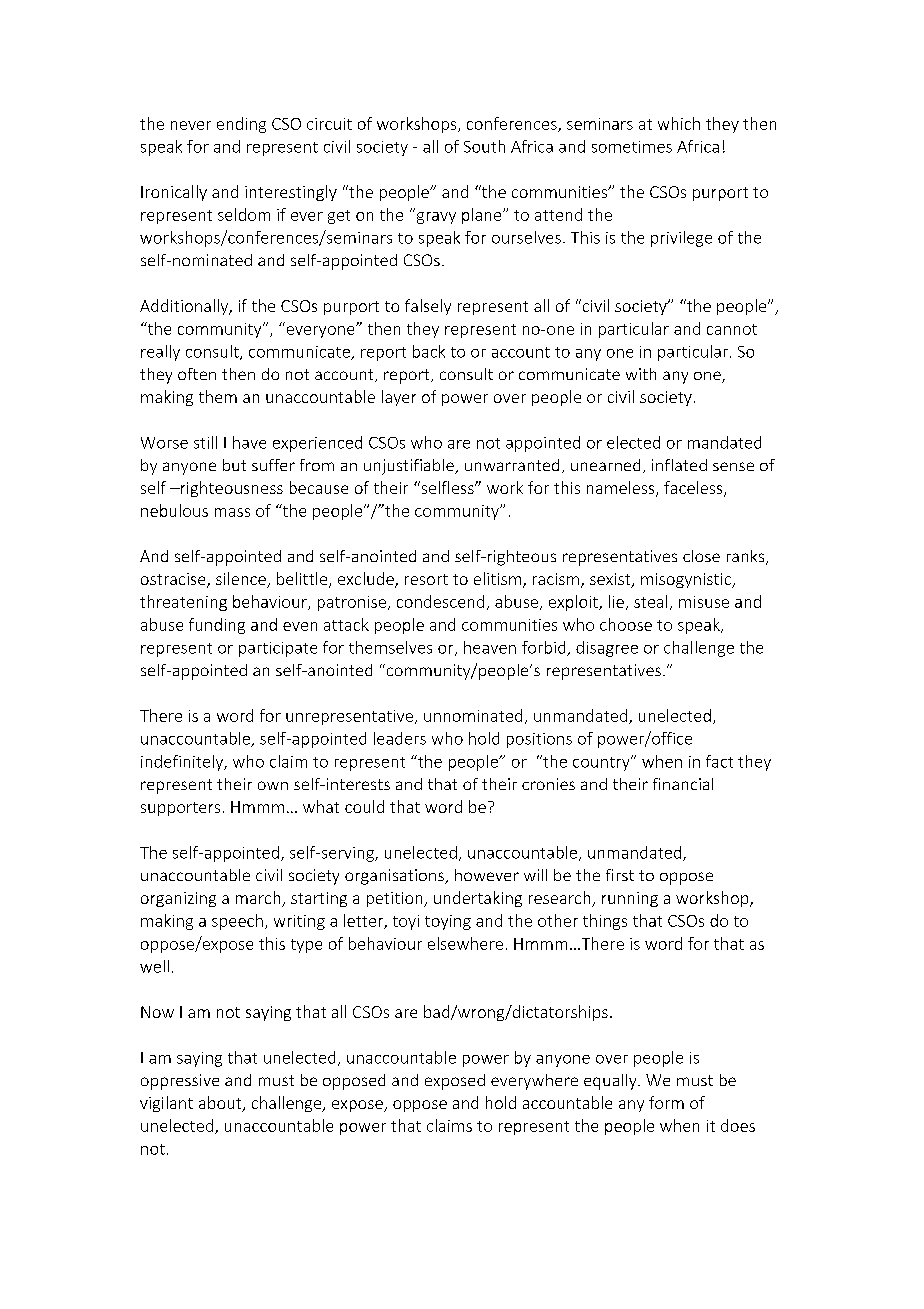 Image resolution: width=924 pixels, height=1309 pixels. What do you see at coordinates (701, 556) in the screenshot?
I see `close` at bounding box center [701, 556].
